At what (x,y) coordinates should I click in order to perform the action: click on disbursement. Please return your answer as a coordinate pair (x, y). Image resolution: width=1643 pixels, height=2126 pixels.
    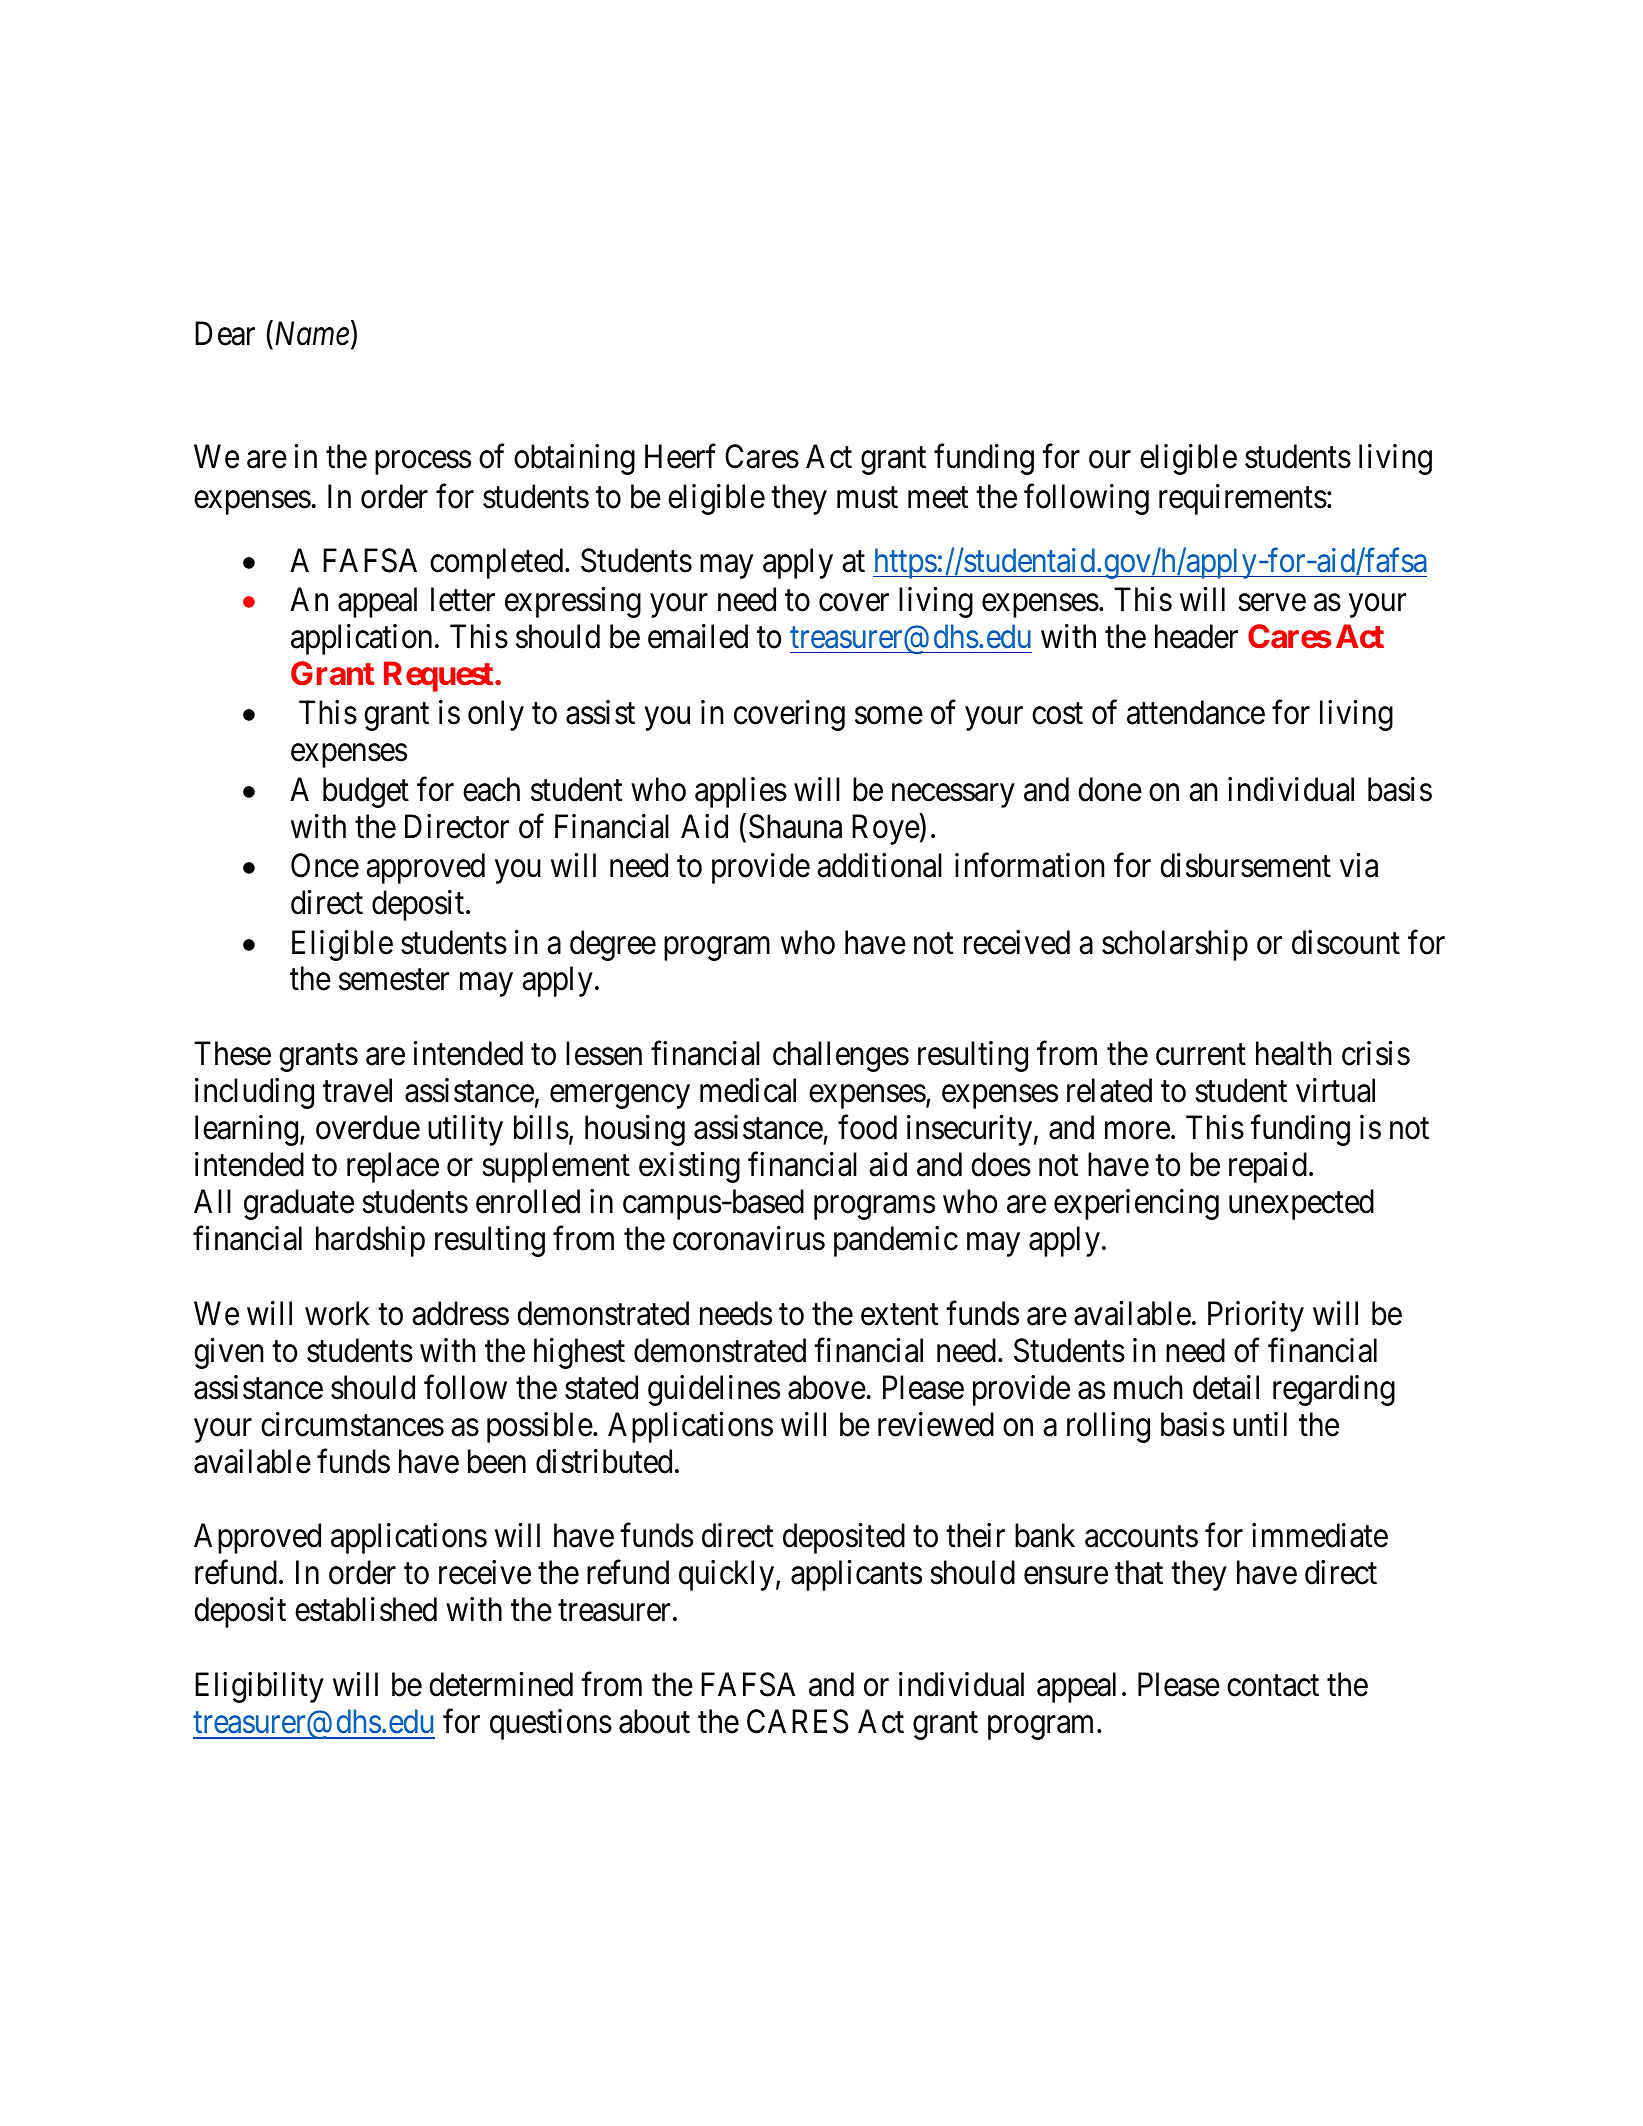
    Looking at the image, I should click on (1245, 865).
